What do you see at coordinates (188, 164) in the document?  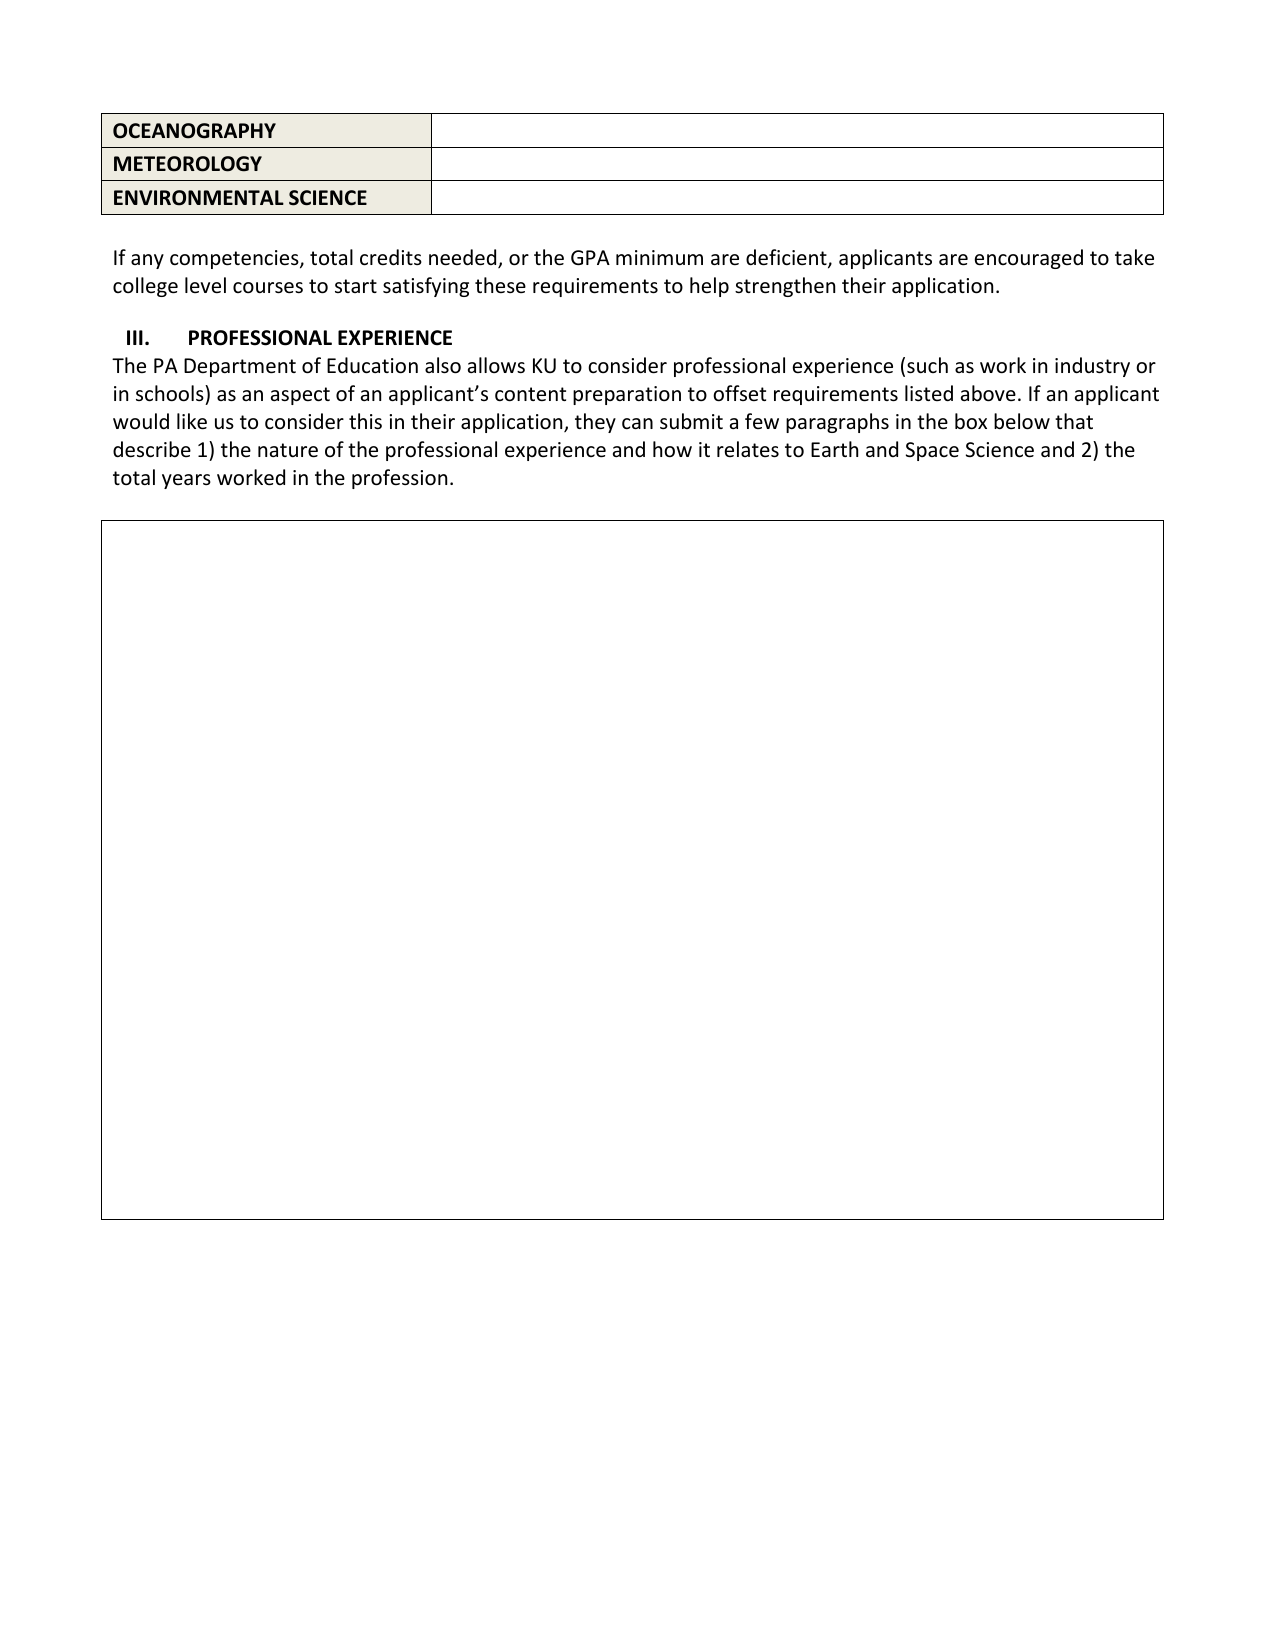 I see `METEOROLOGY` at bounding box center [188, 164].
